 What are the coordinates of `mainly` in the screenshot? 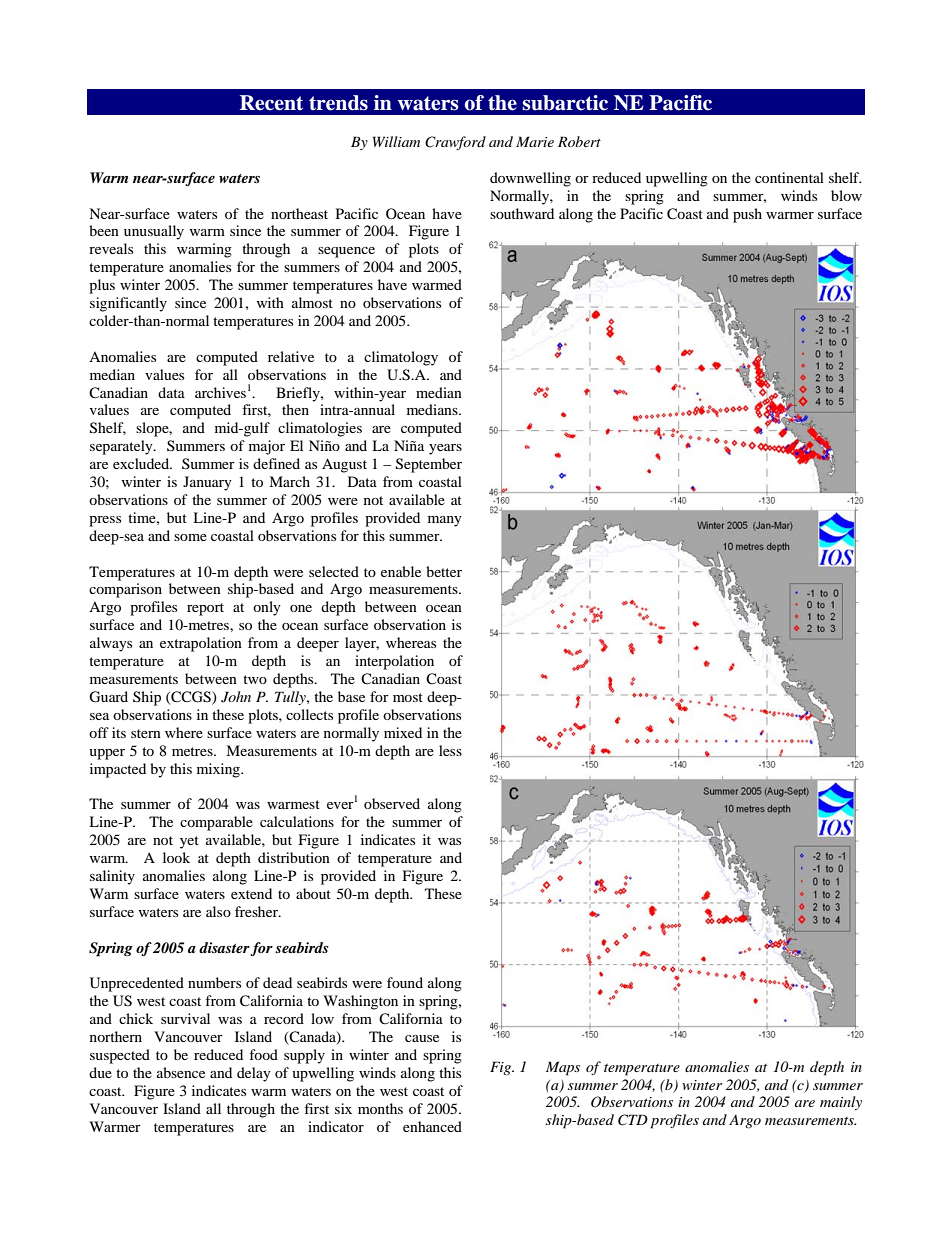 It's located at (841, 1103).
